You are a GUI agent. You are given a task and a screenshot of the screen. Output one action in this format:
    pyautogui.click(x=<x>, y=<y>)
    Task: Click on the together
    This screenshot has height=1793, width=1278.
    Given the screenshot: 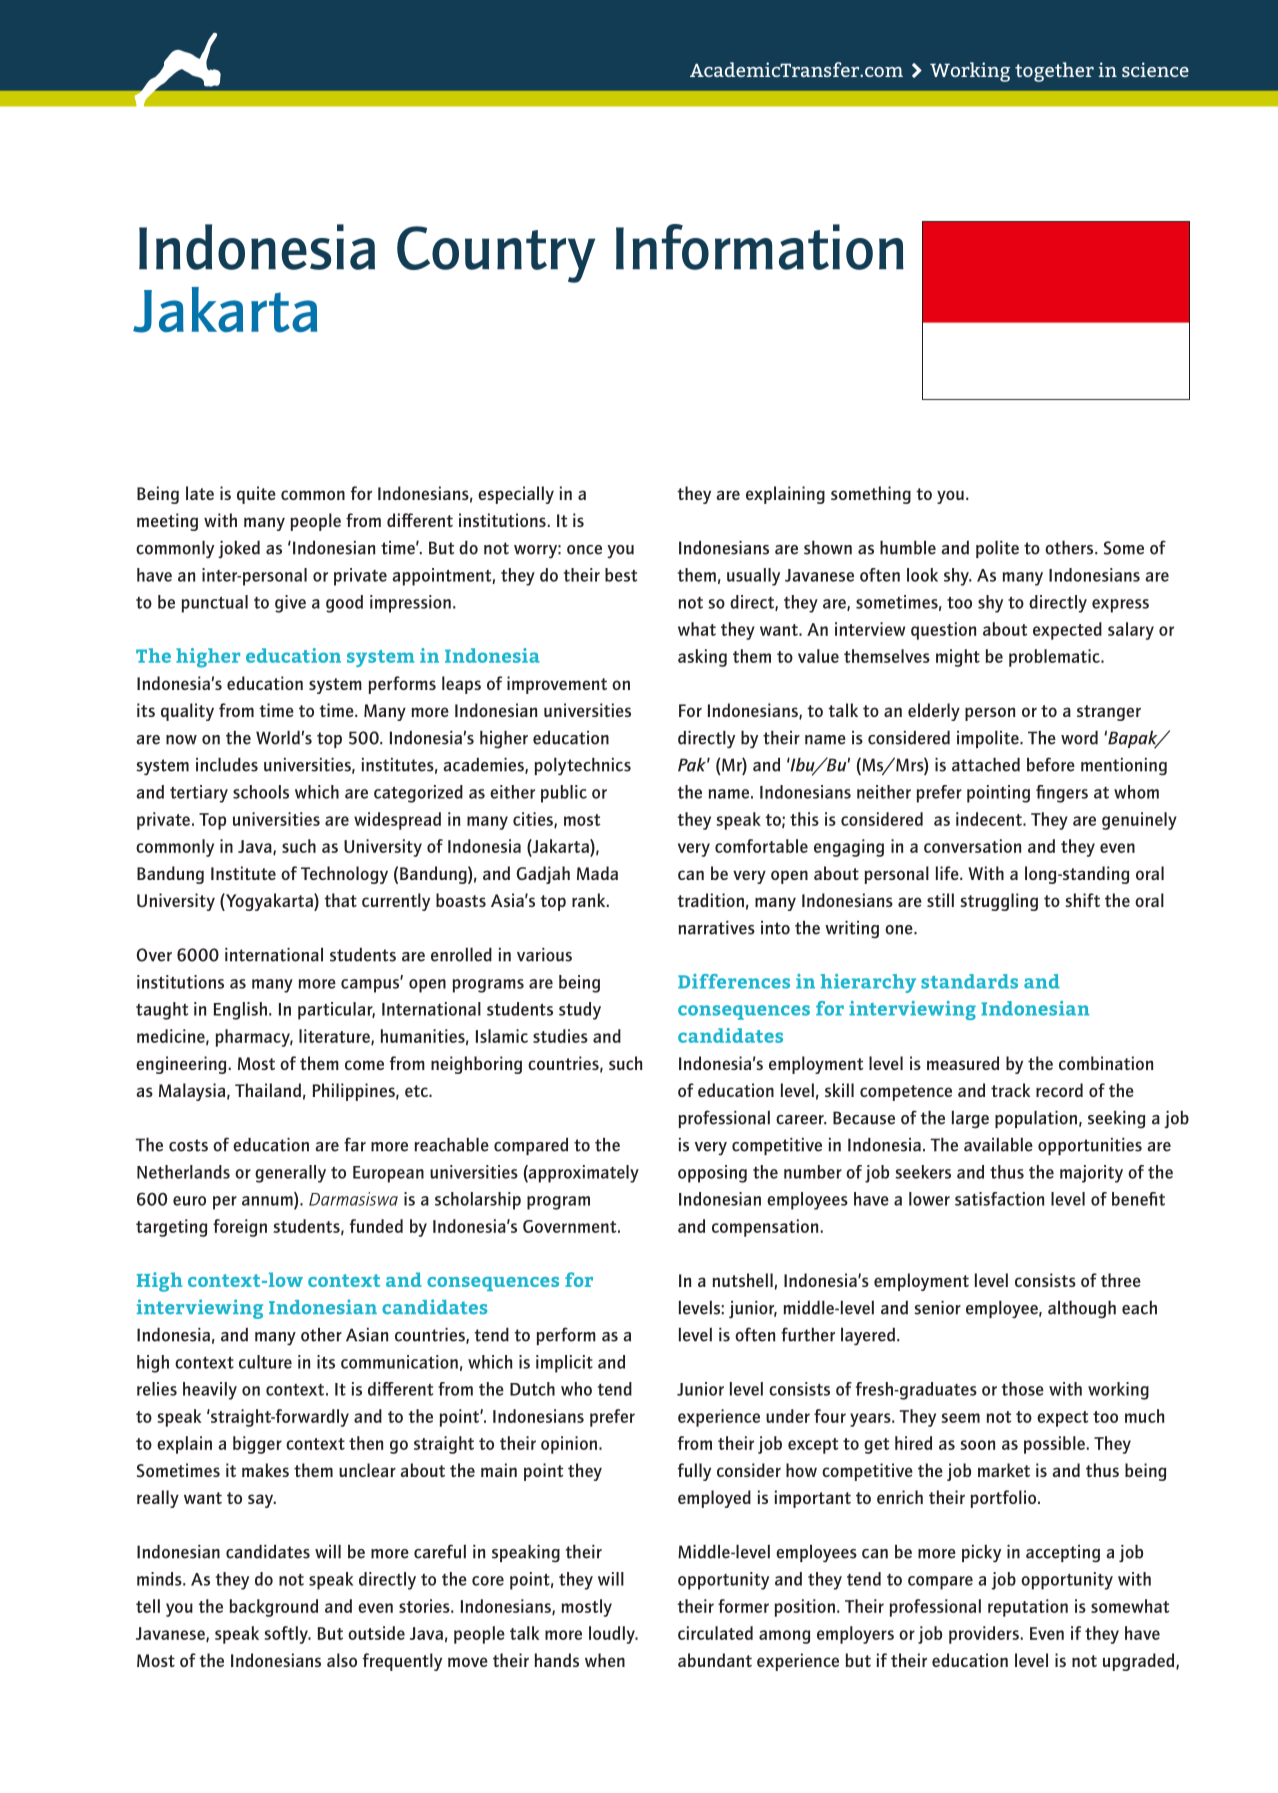 What is the action you would take?
    pyautogui.click(x=1054, y=72)
